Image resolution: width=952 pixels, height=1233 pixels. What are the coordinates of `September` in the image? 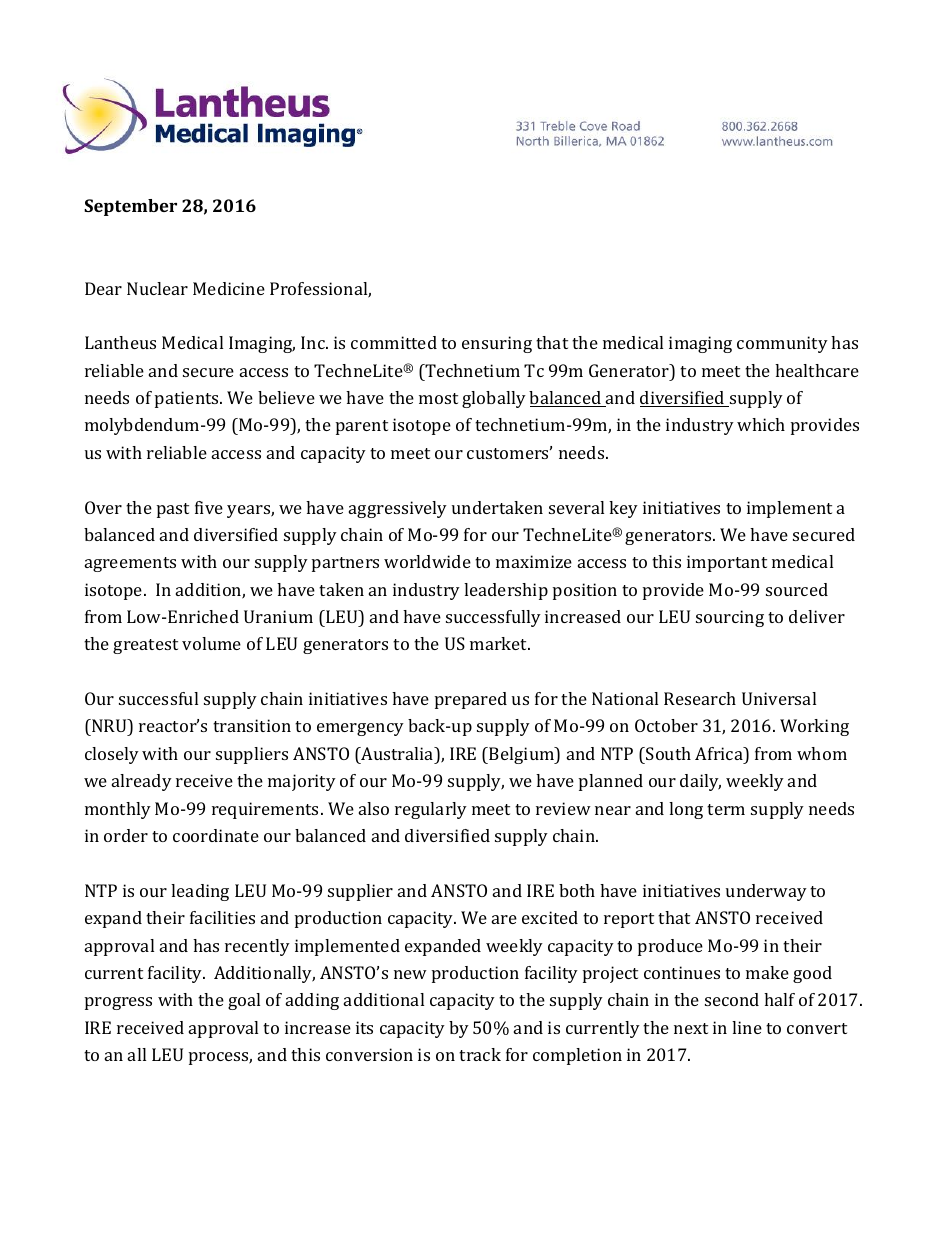 It's located at (130, 207).
